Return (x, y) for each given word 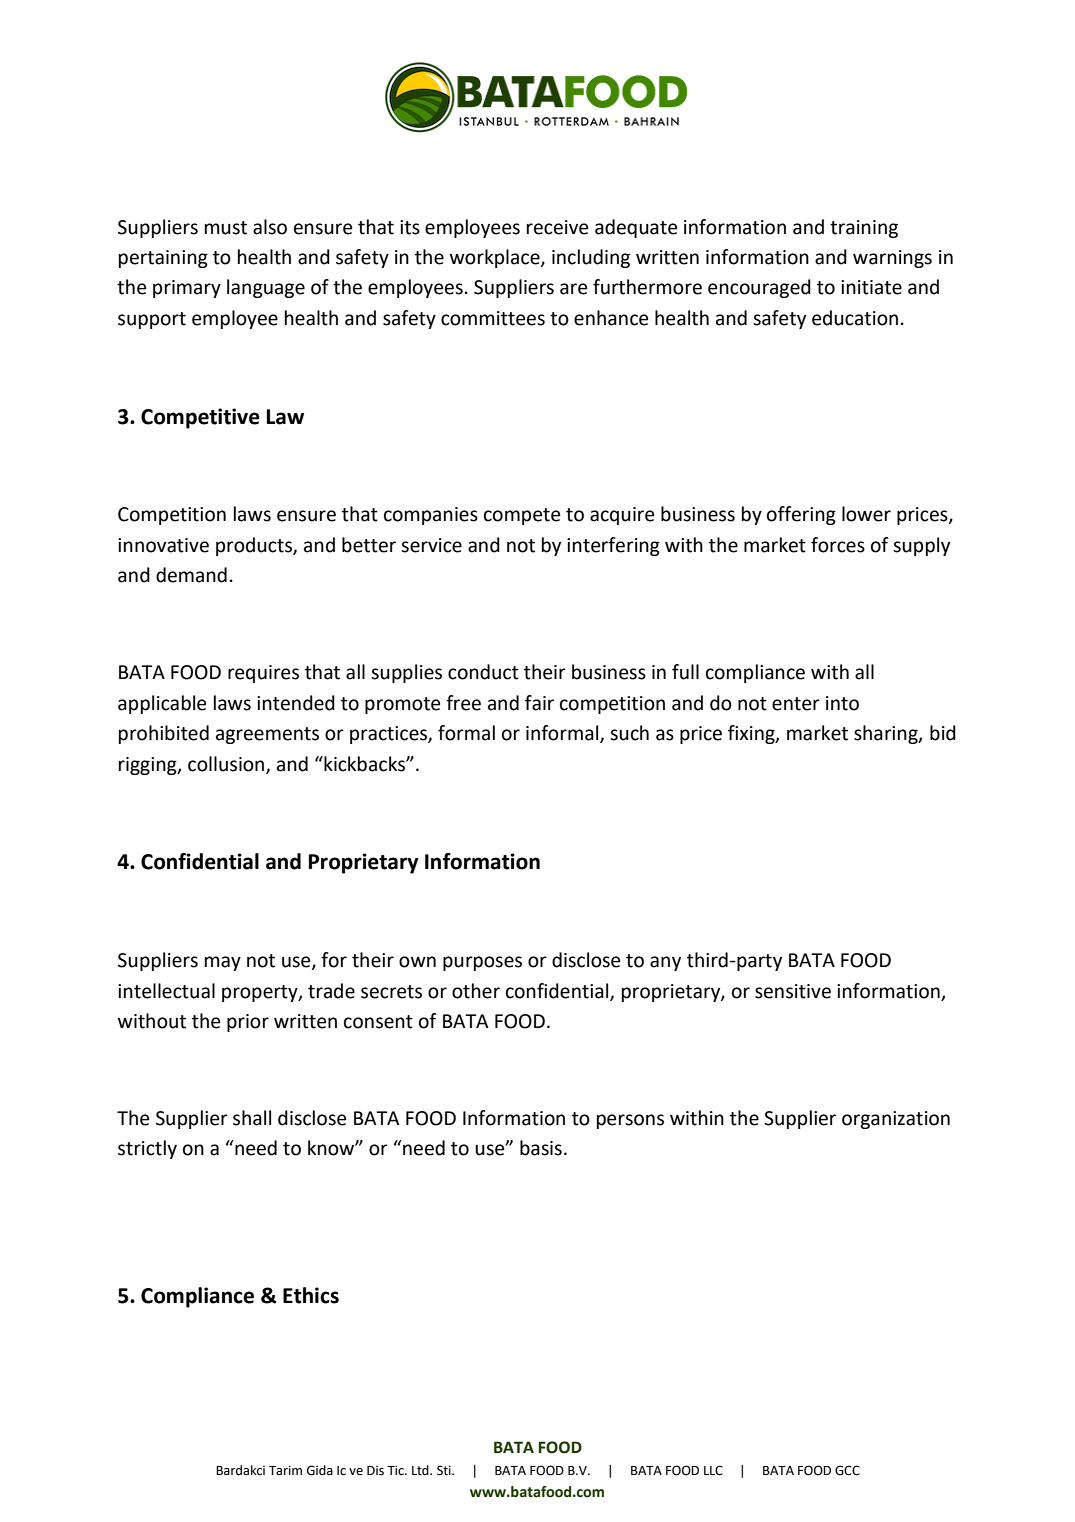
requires (263, 674)
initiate (871, 287)
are (573, 289)
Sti (445, 1470)
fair (539, 703)
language (266, 288)
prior (248, 1023)
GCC (847, 1470)
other (476, 991)
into (842, 703)
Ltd (421, 1470)
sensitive (793, 991)
